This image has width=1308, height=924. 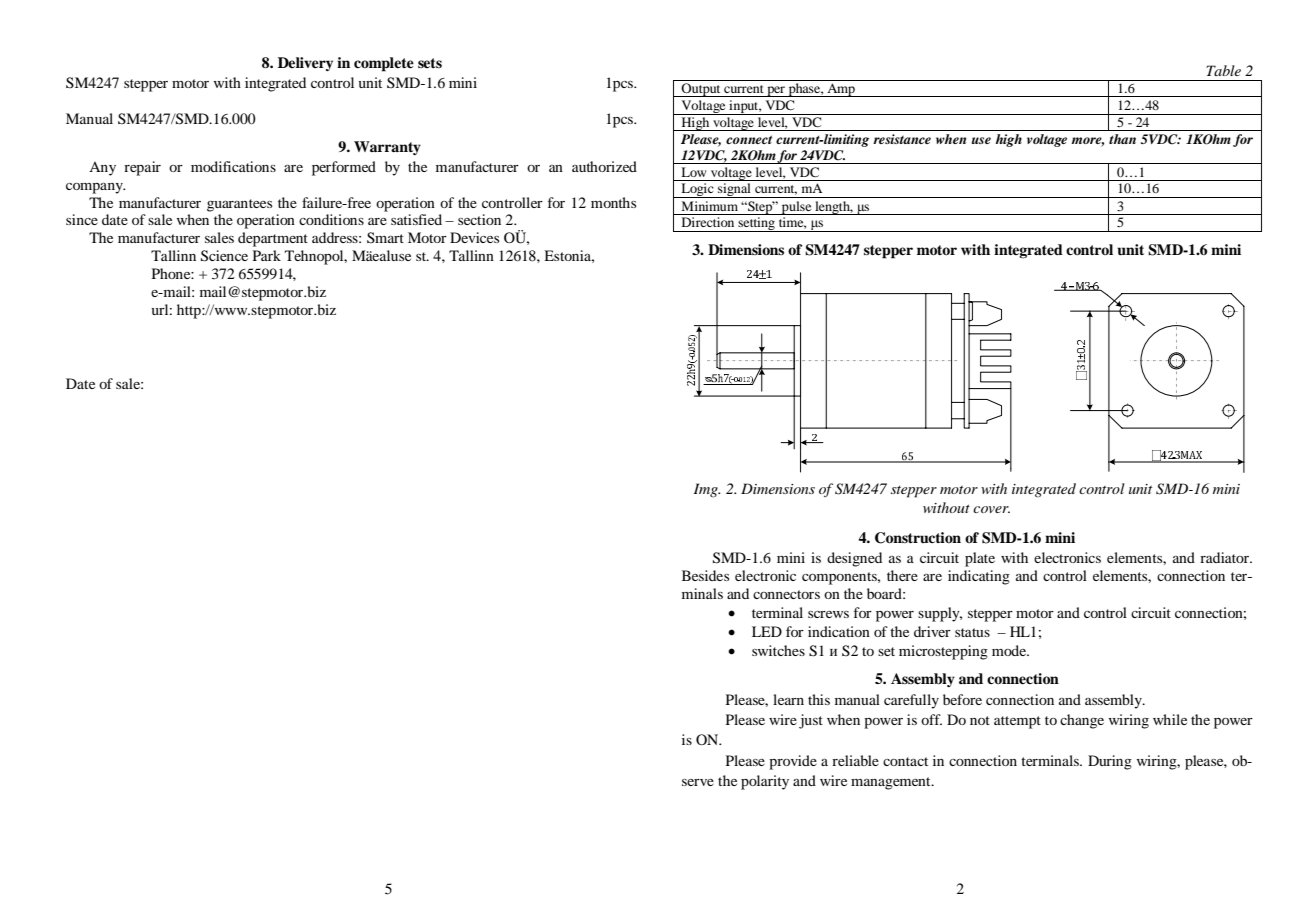 I want to click on Amp, so click(x=841, y=90).
